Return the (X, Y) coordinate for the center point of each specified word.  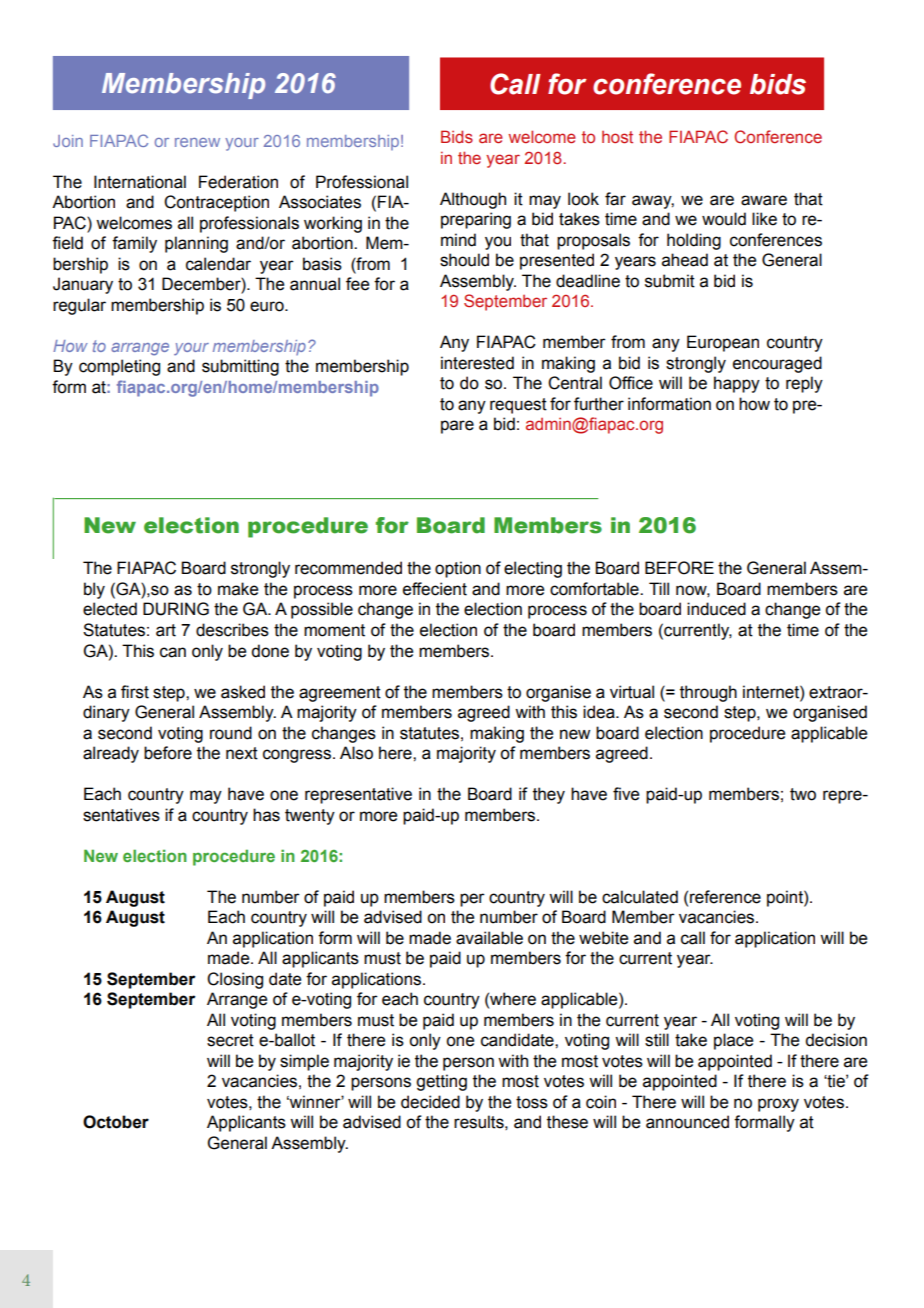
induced (716, 609)
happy (737, 384)
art (166, 630)
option (458, 569)
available (489, 938)
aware (764, 200)
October (116, 1122)
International (140, 182)
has (266, 815)
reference (725, 897)
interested (477, 363)
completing (119, 367)
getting (441, 1082)
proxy (778, 1105)
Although (473, 200)
